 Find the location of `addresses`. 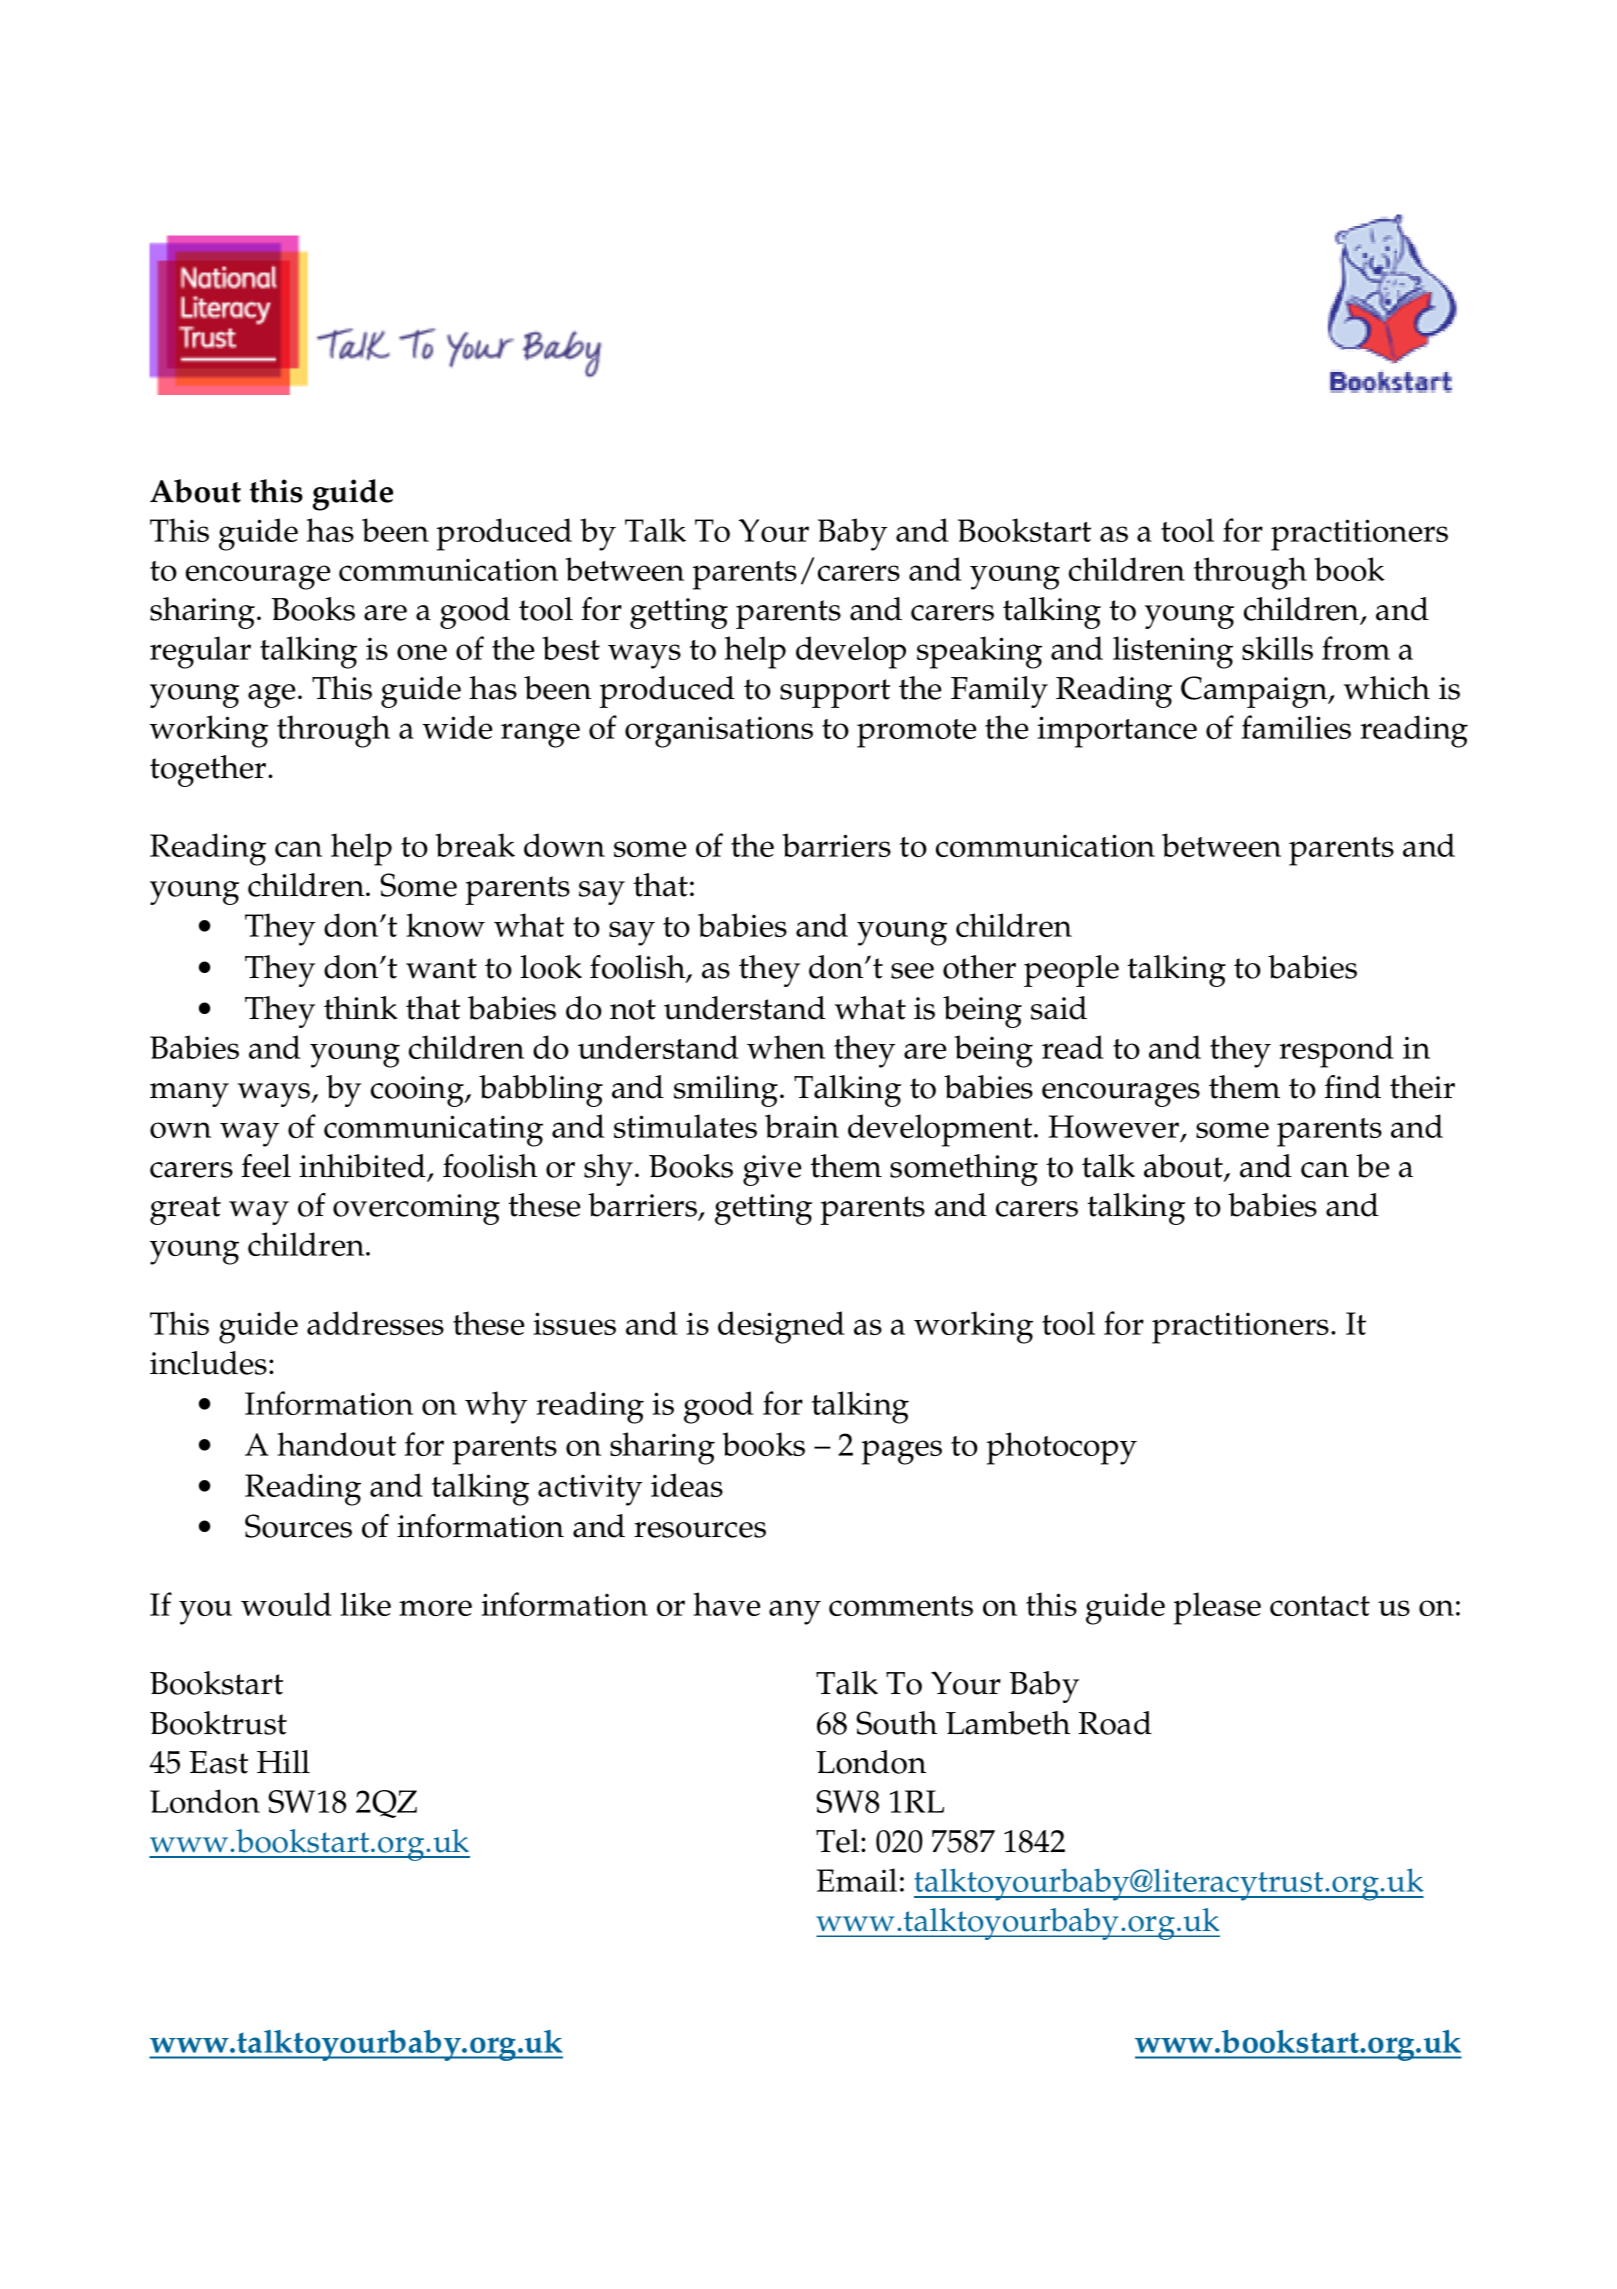

addresses is located at coordinates (375, 1323).
